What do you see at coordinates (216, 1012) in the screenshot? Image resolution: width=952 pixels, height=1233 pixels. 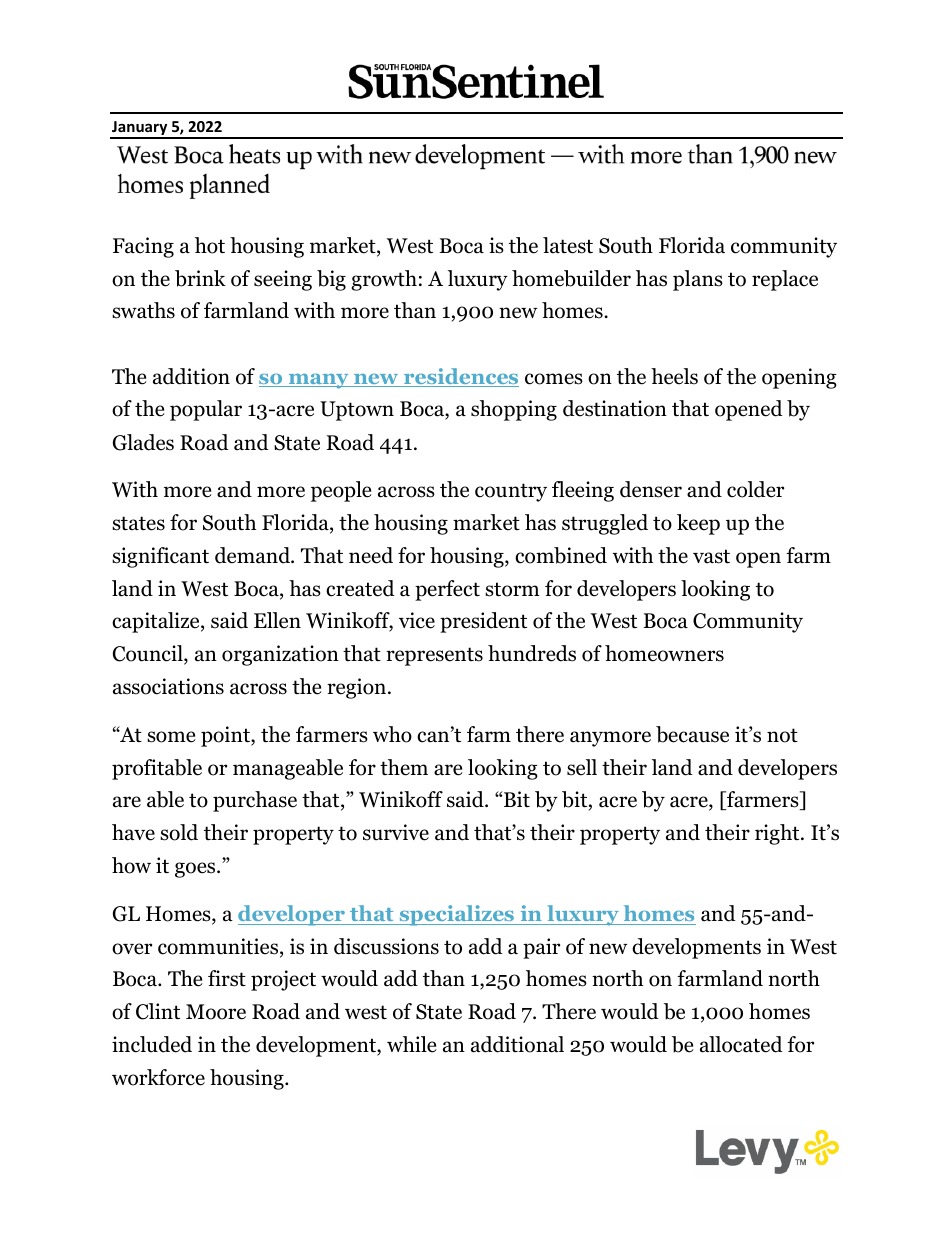 I see `Moore` at bounding box center [216, 1012].
